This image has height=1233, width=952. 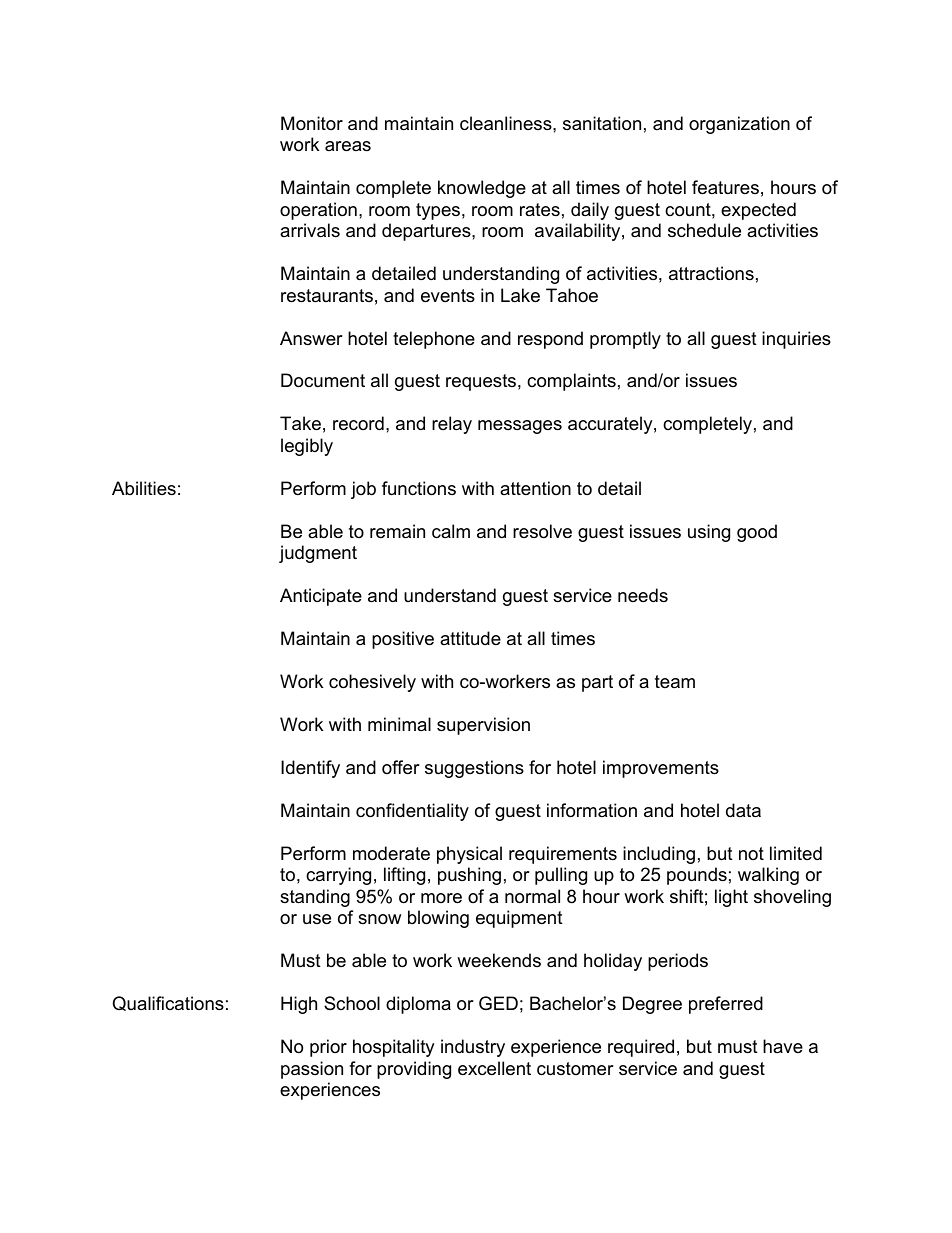 I want to click on industry, so click(x=473, y=1048).
